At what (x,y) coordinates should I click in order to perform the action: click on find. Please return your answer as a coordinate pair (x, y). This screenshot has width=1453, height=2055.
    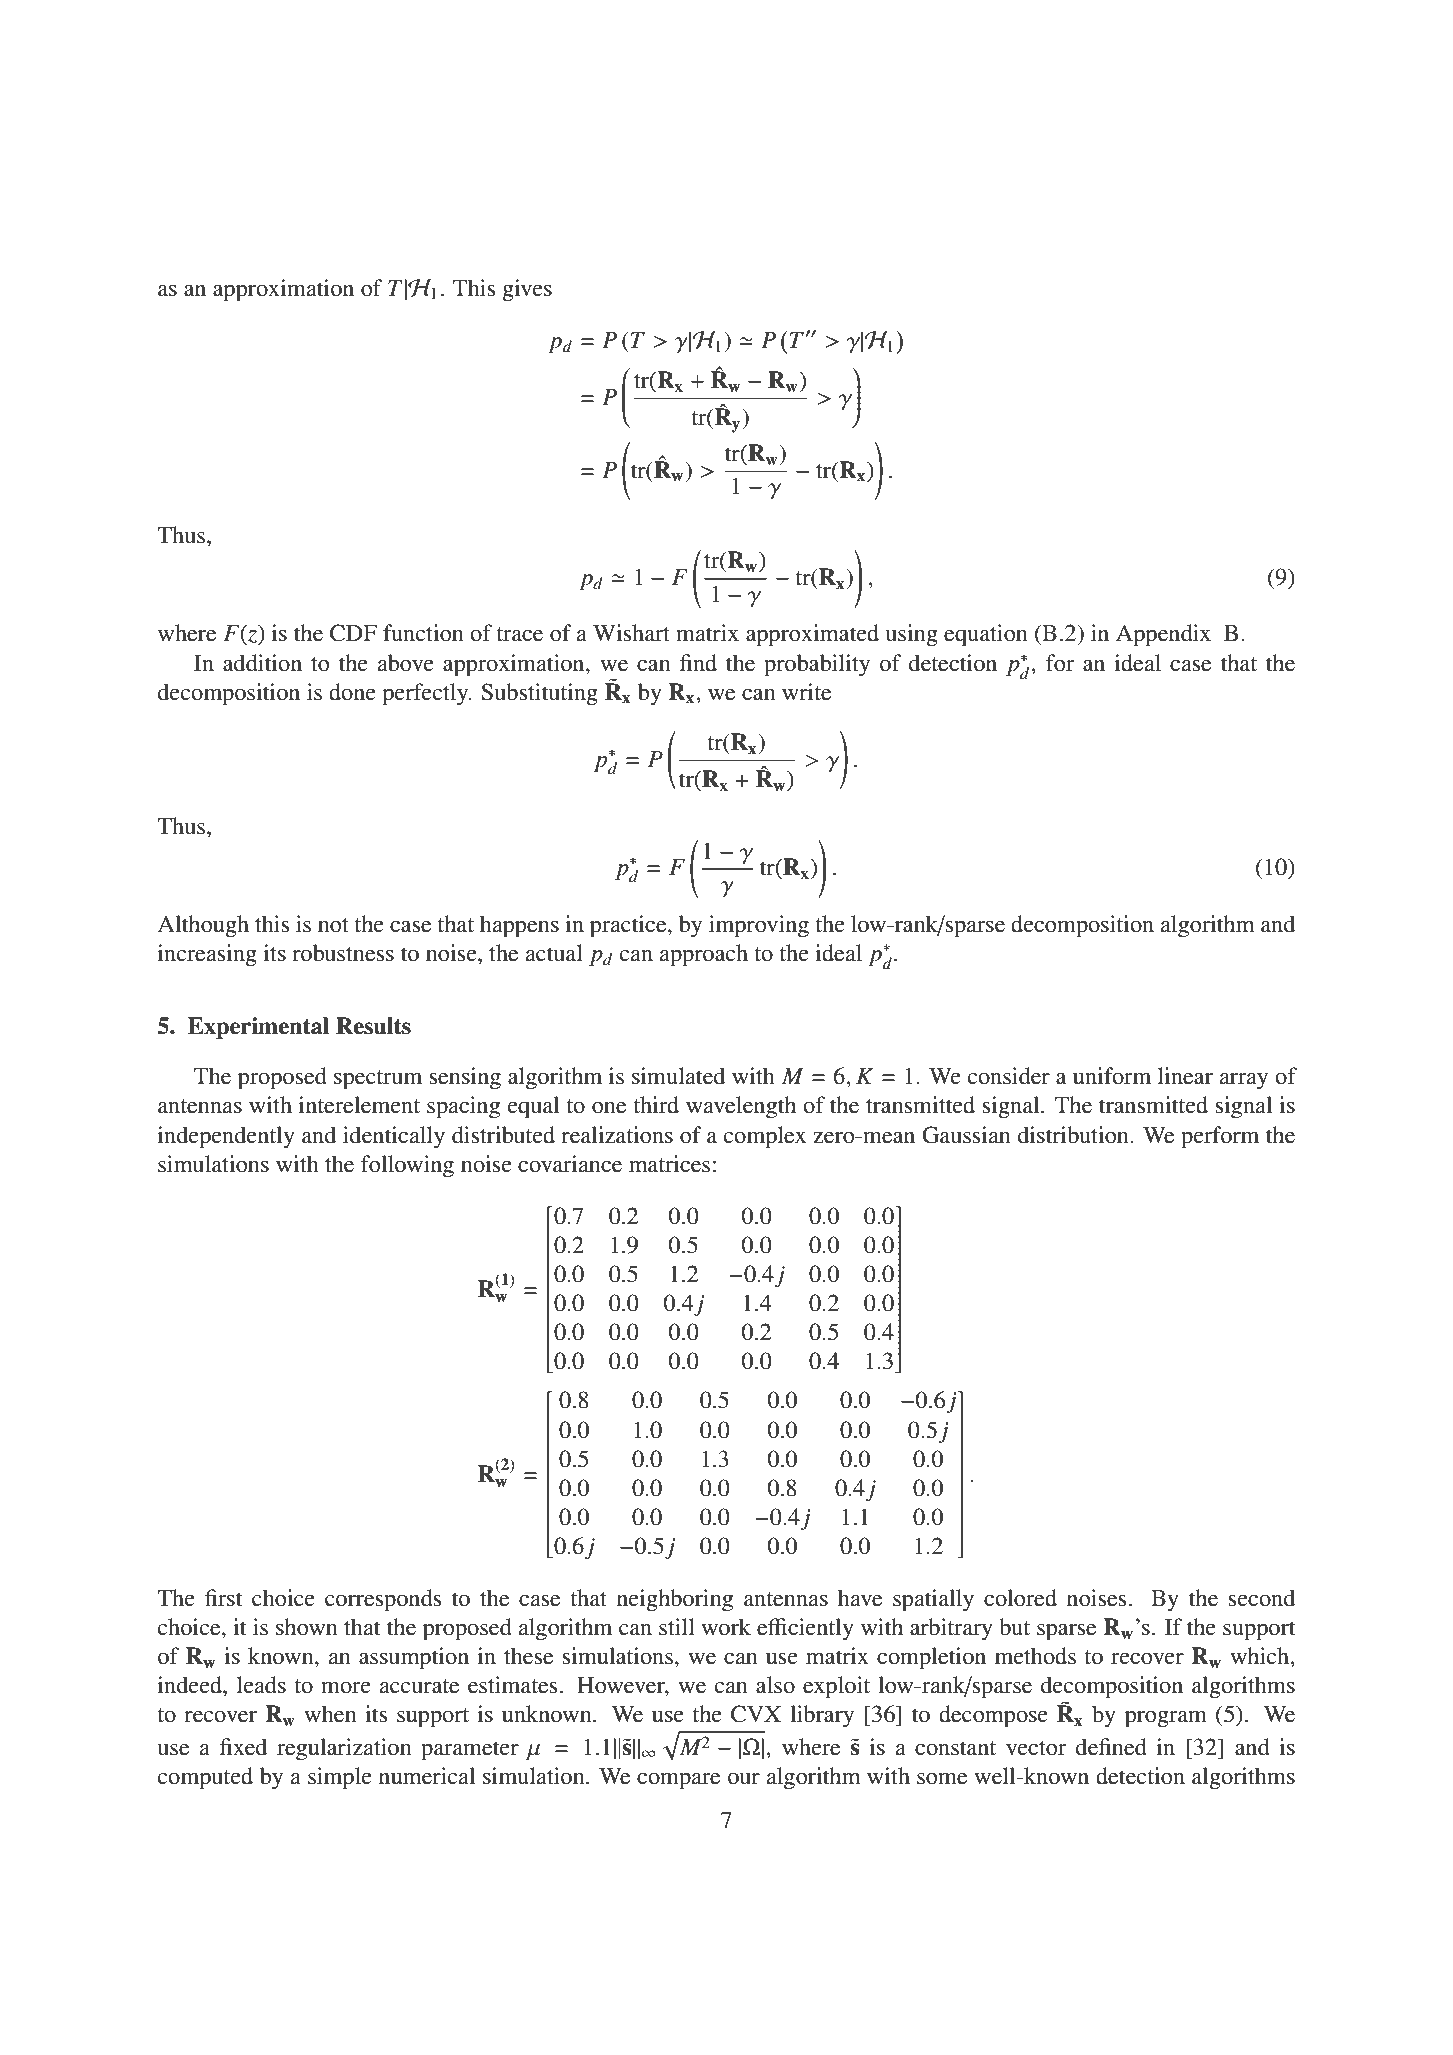
    Looking at the image, I should click on (698, 663).
